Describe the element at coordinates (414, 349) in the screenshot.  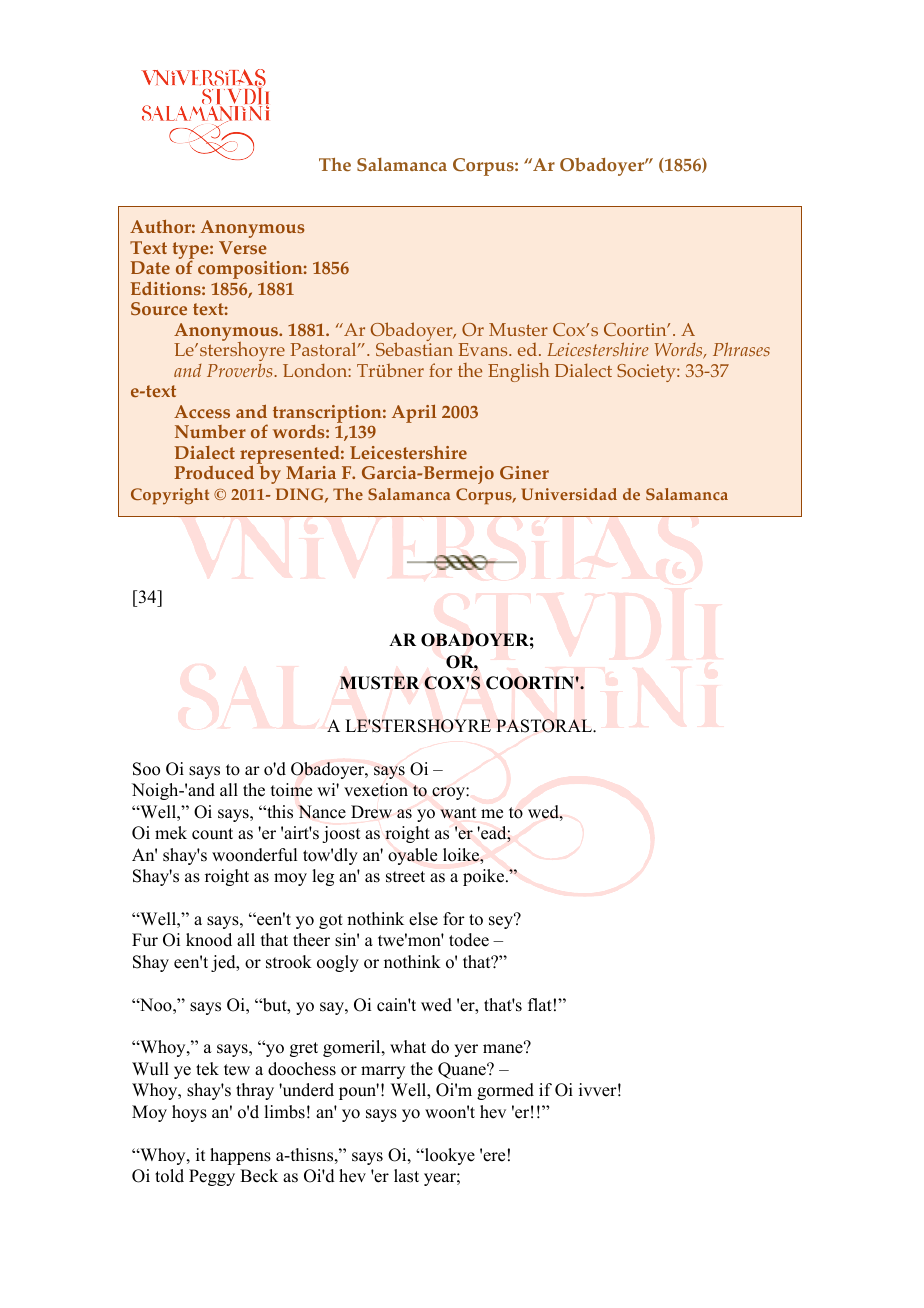
I see `Sebastian` at that location.
